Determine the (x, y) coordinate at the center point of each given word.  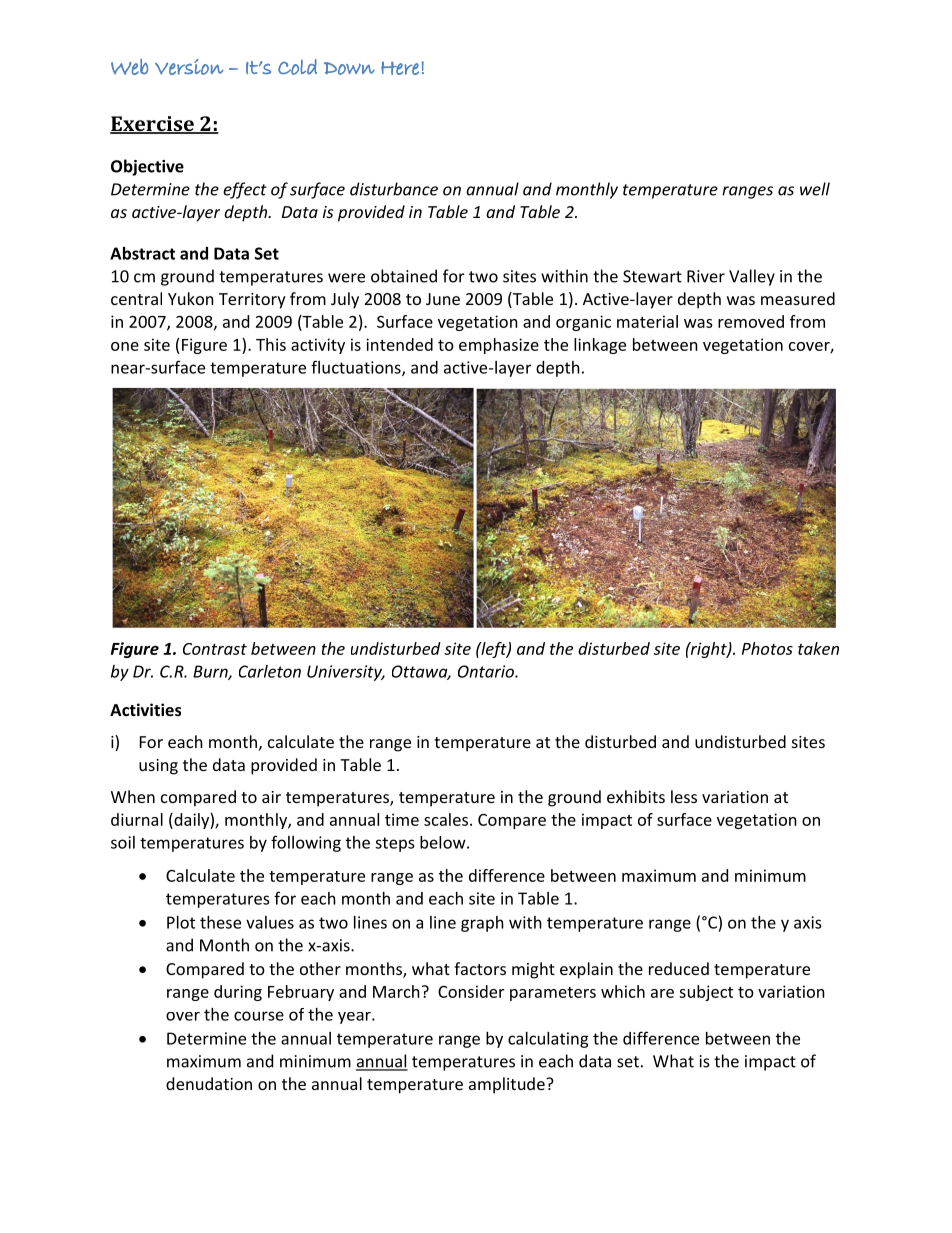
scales (446, 819)
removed (751, 321)
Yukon (191, 298)
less (684, 796)
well (815, 189)
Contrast (215, 649)
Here (400, 68)
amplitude (508, 1085)
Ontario (487, 671)
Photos (767, 648)
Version (189, 67)
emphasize (499, 346)
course (259, 1016)
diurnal (137, 819)
